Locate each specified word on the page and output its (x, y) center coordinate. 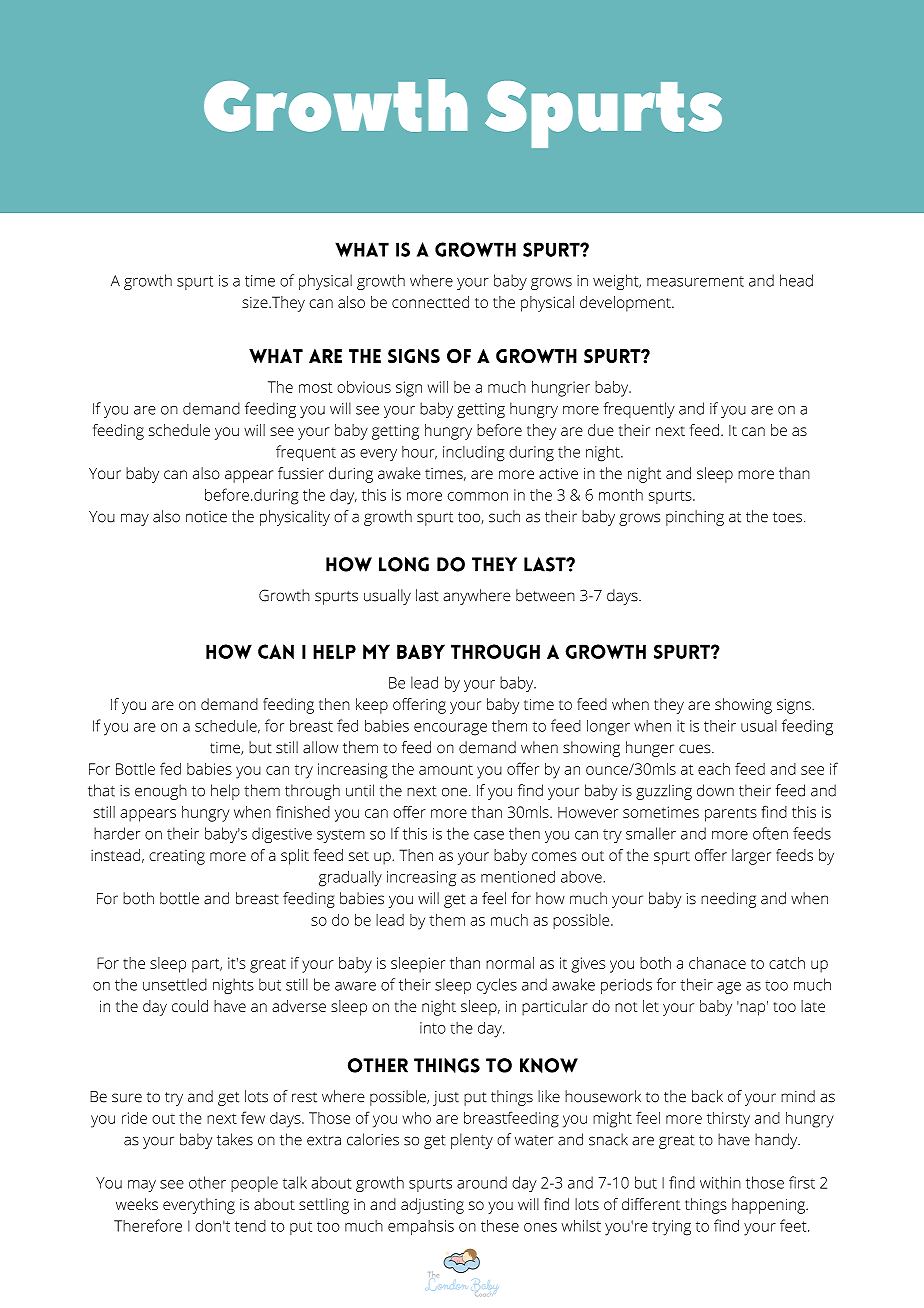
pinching (695, 518)
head (796, 280)
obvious (364, 387)
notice (206, 517)
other (207, 1182)
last (427, 595)
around (482, 1182)
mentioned (518, 877)
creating (177, 857)
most (315, 387)
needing (728, 900)
